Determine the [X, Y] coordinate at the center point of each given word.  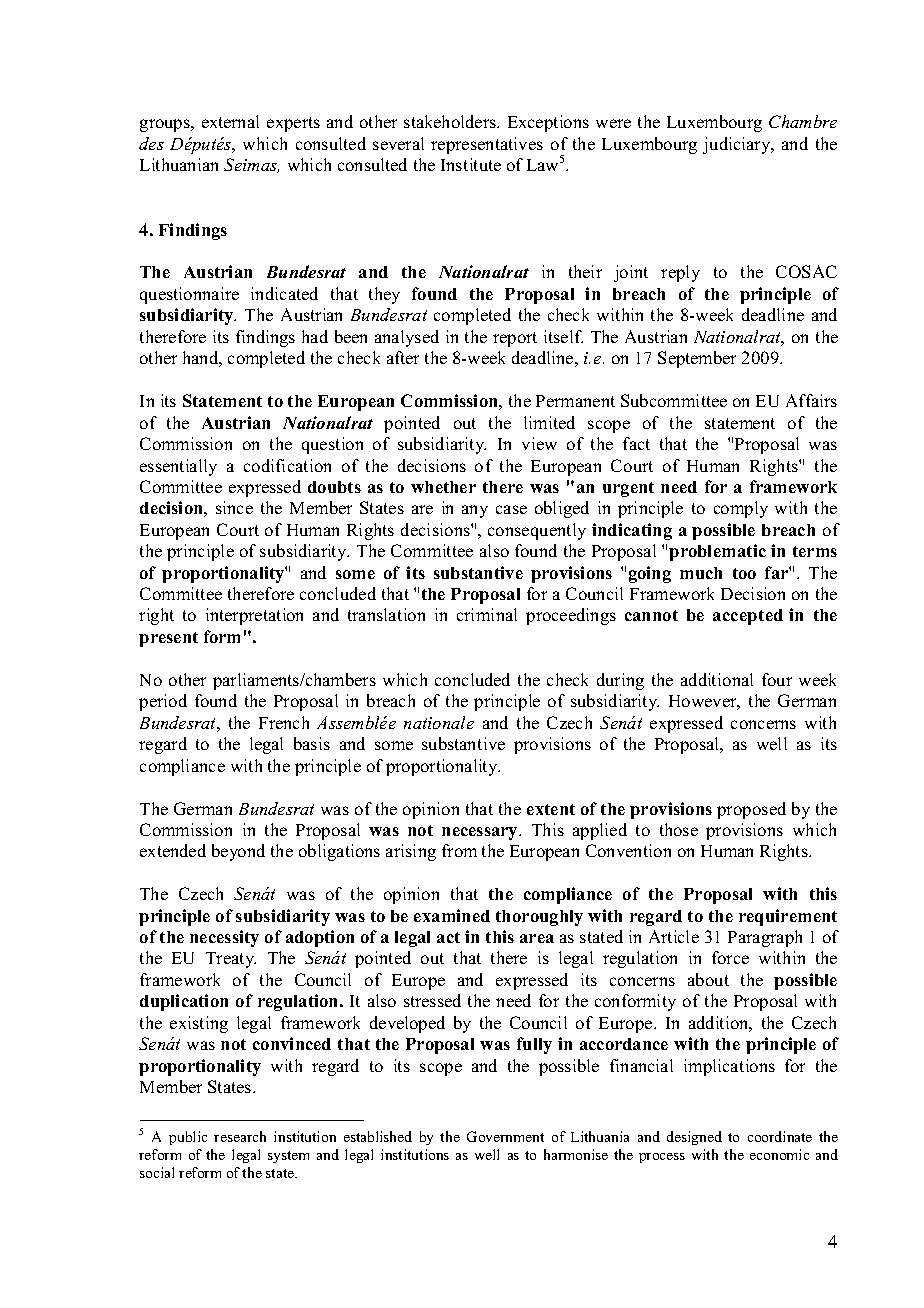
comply [741, 509]
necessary [481, 833]
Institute [471, 164]
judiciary [738, 145]
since [234, 507]
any [475, 511]
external [230, 121]
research [240, 1136]
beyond [238, 852]
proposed [751, 810]
